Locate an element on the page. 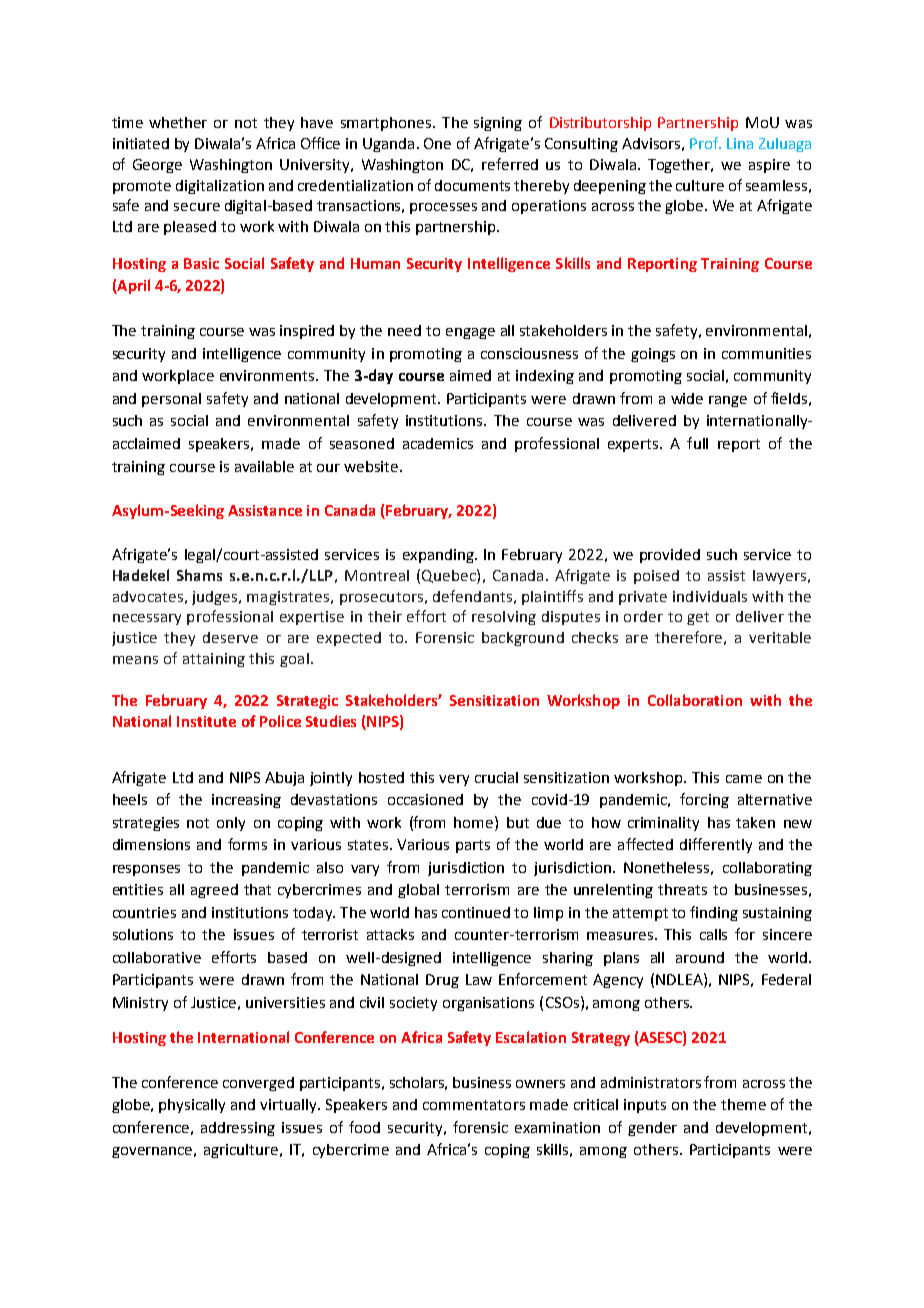 The height and width of the document is (1308, 924). commentators is located at coordinates (474, 1105).
